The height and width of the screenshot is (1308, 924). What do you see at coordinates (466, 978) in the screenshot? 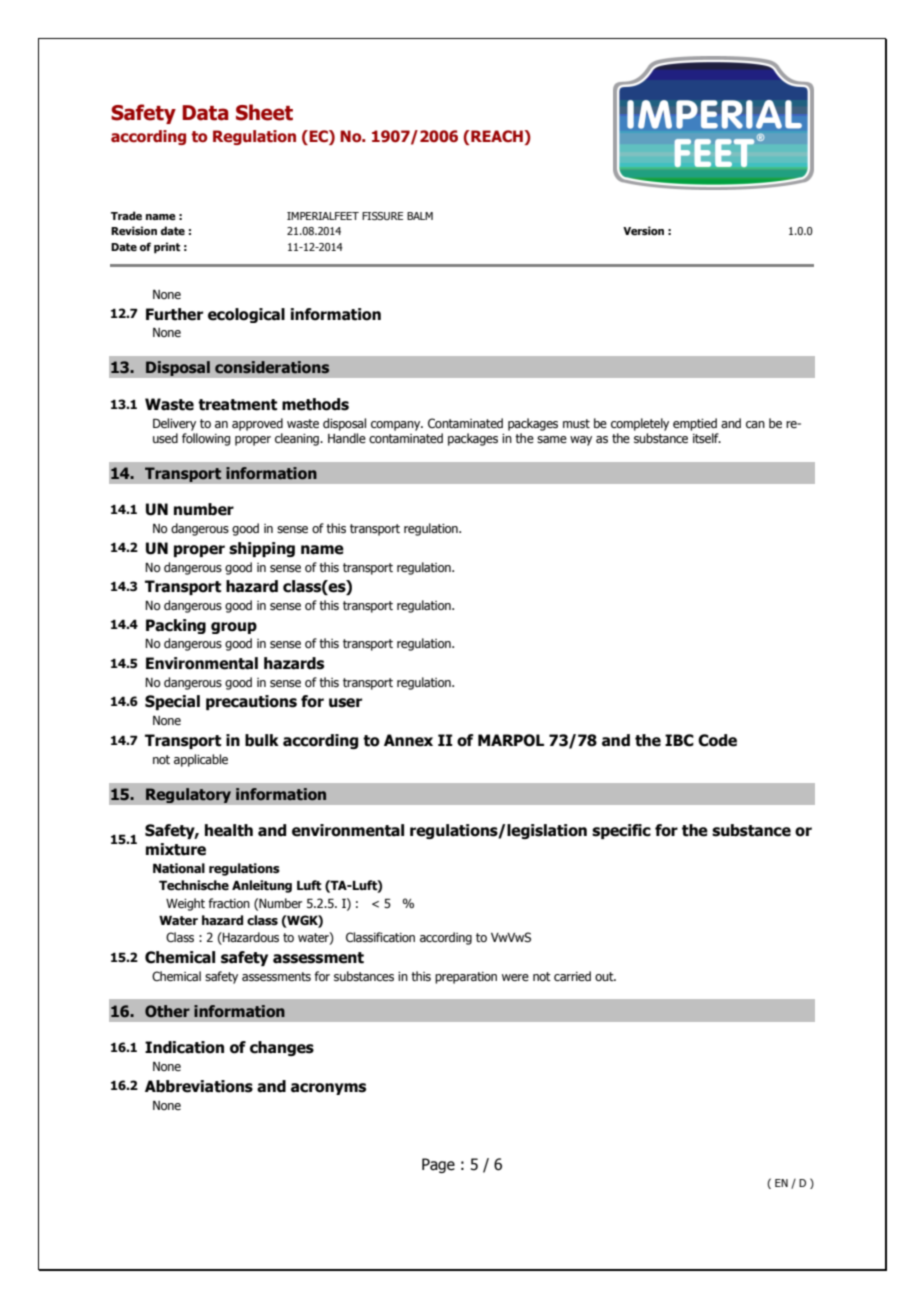
I see `preparation` at bounding box center [466, 978].
